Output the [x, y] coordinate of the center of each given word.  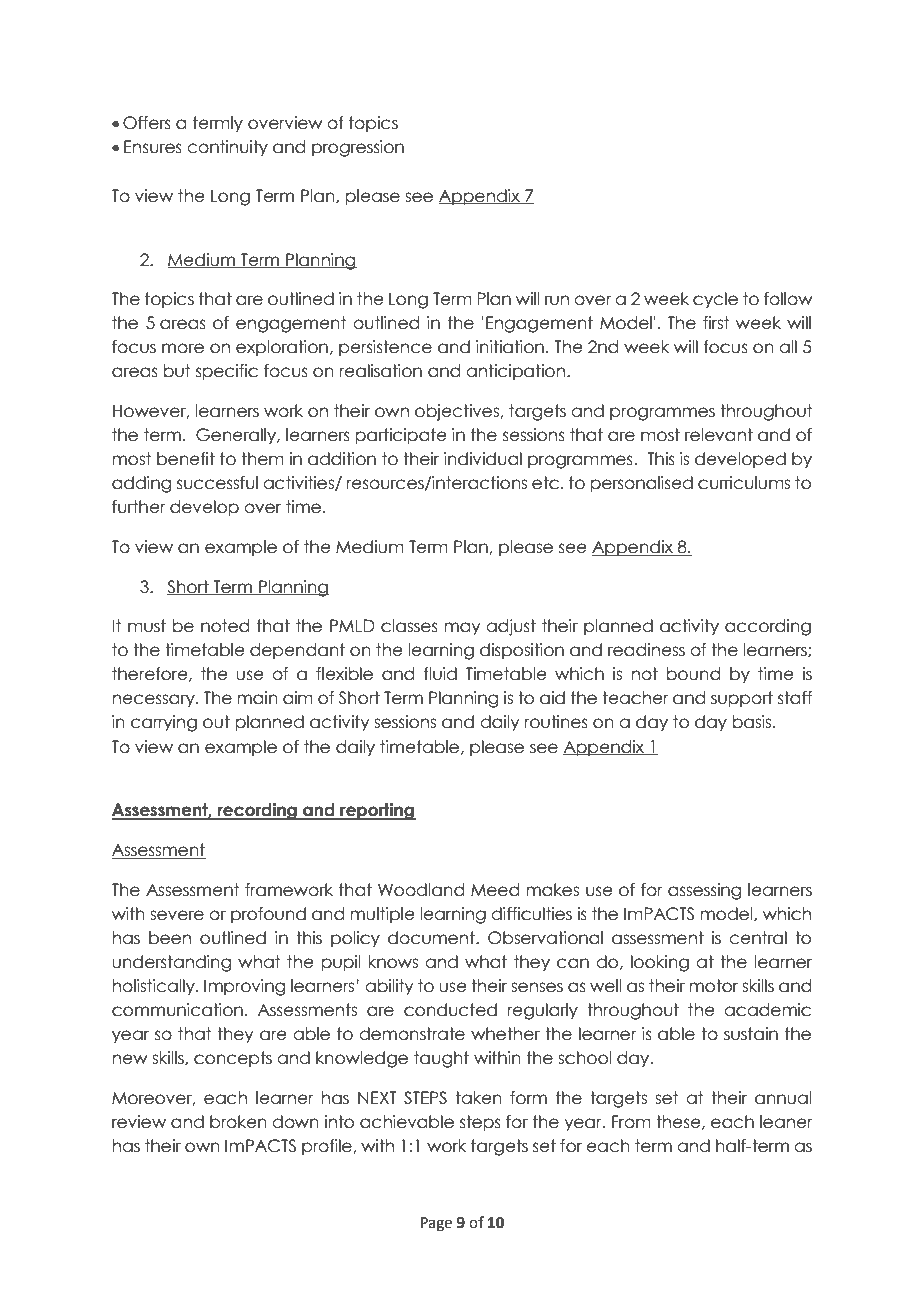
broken [238, 1122]
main [258, 698]
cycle [715, 300]
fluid [440, 674]
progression [358, 148]
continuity [227, 148]
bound [693, 674]
